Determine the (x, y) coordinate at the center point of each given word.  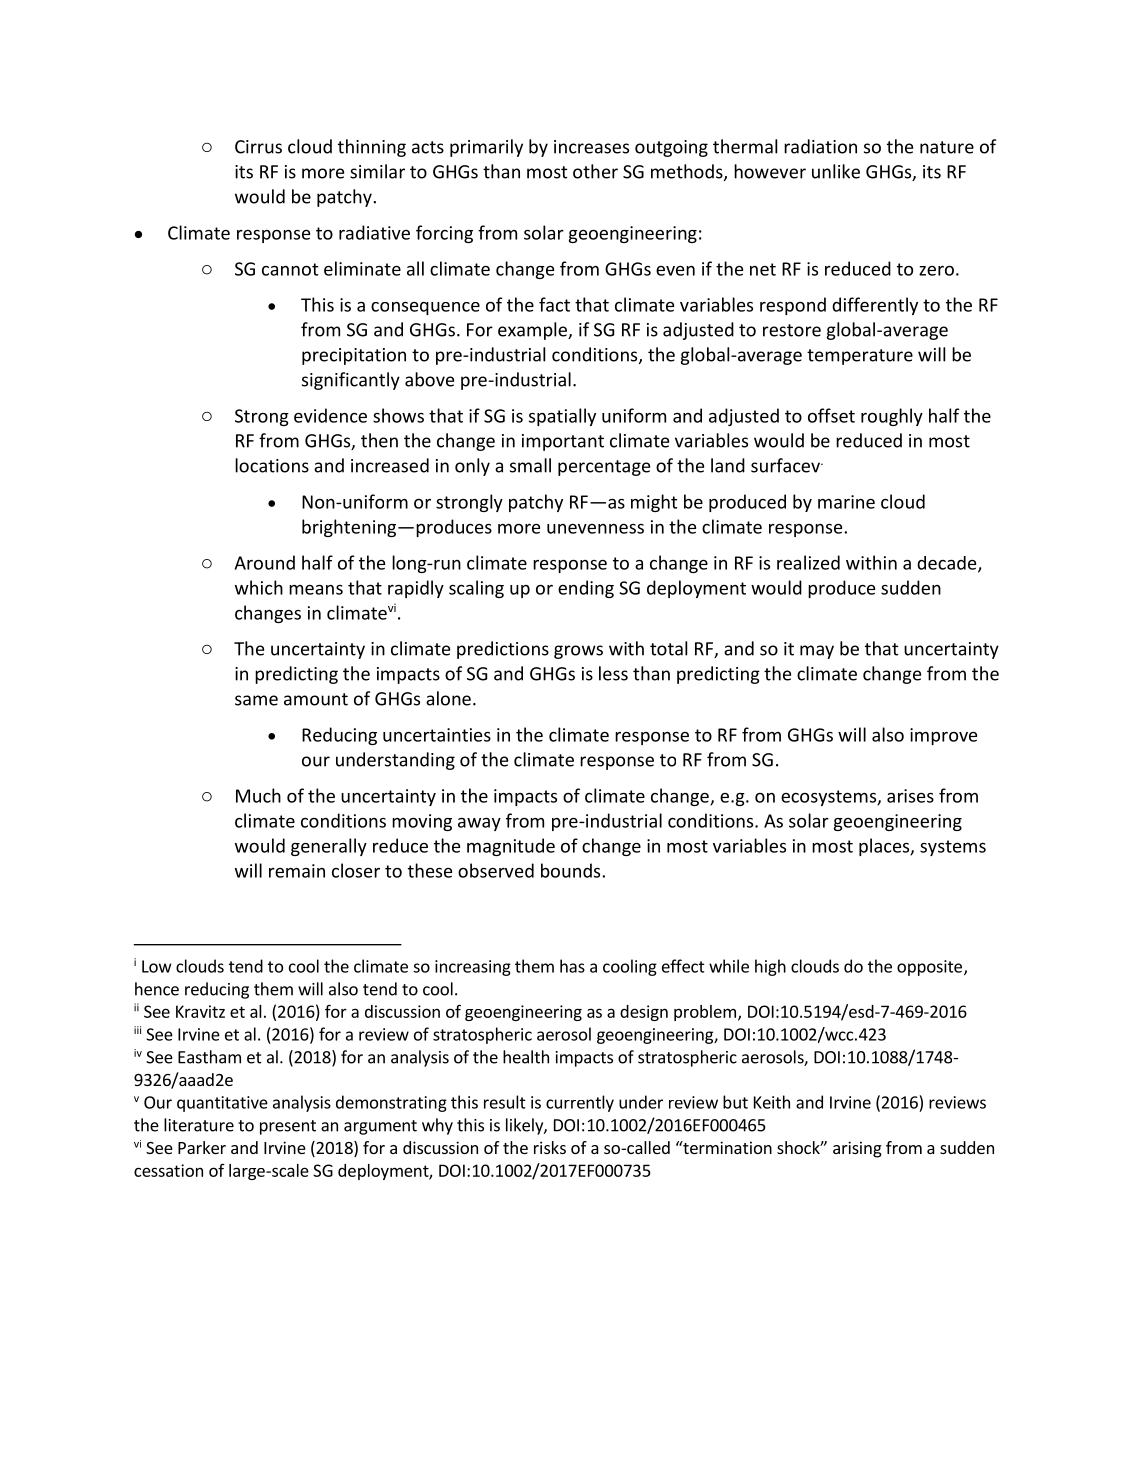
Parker (202, 1147)
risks (550, 1147)
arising (857, 1149)
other (595, 171)
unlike (836, 171)
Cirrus (258, 147)
